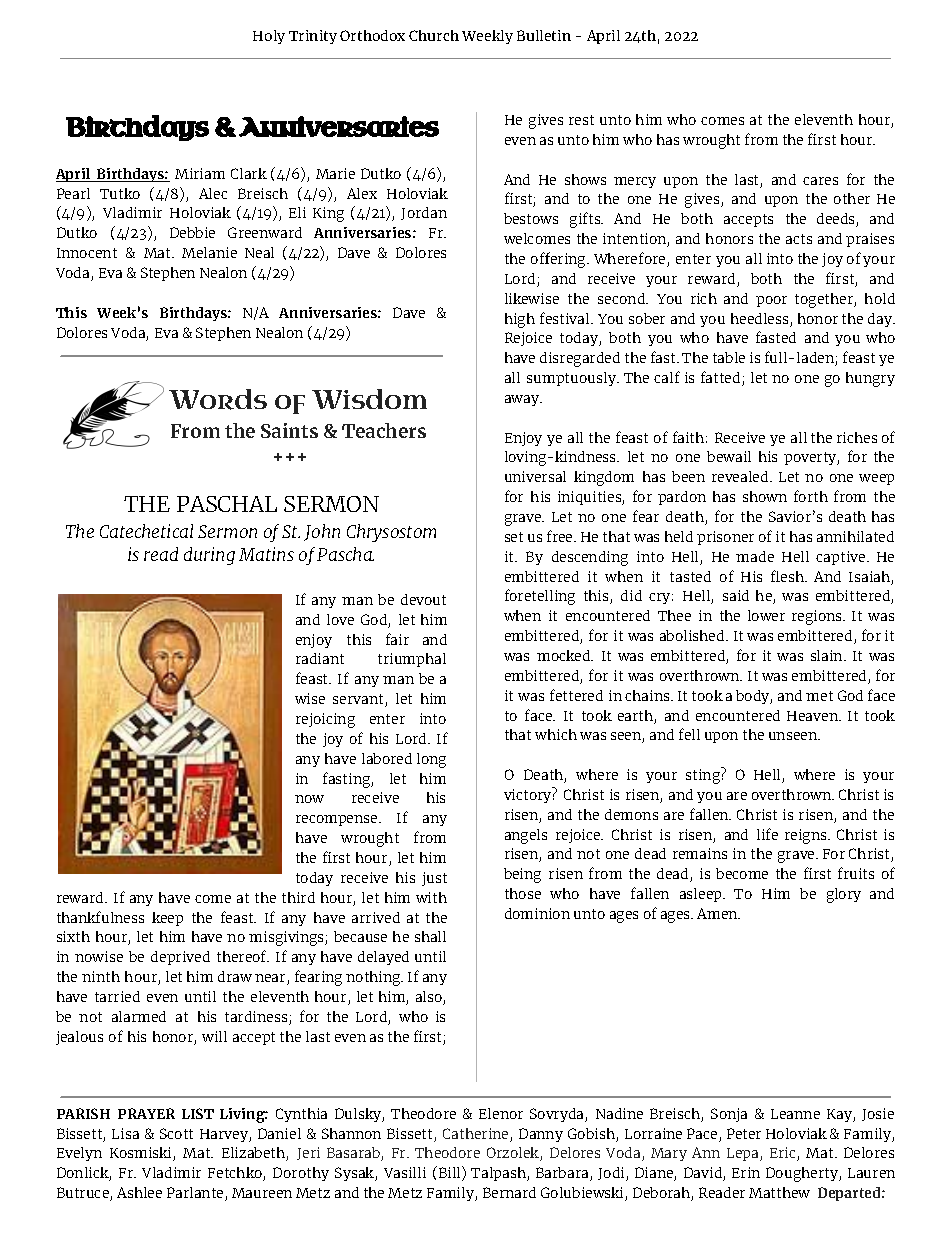  What do you see at coordinates (218, 399) in the screenshot?
I see `Words` at bounding box center [218, 399].
